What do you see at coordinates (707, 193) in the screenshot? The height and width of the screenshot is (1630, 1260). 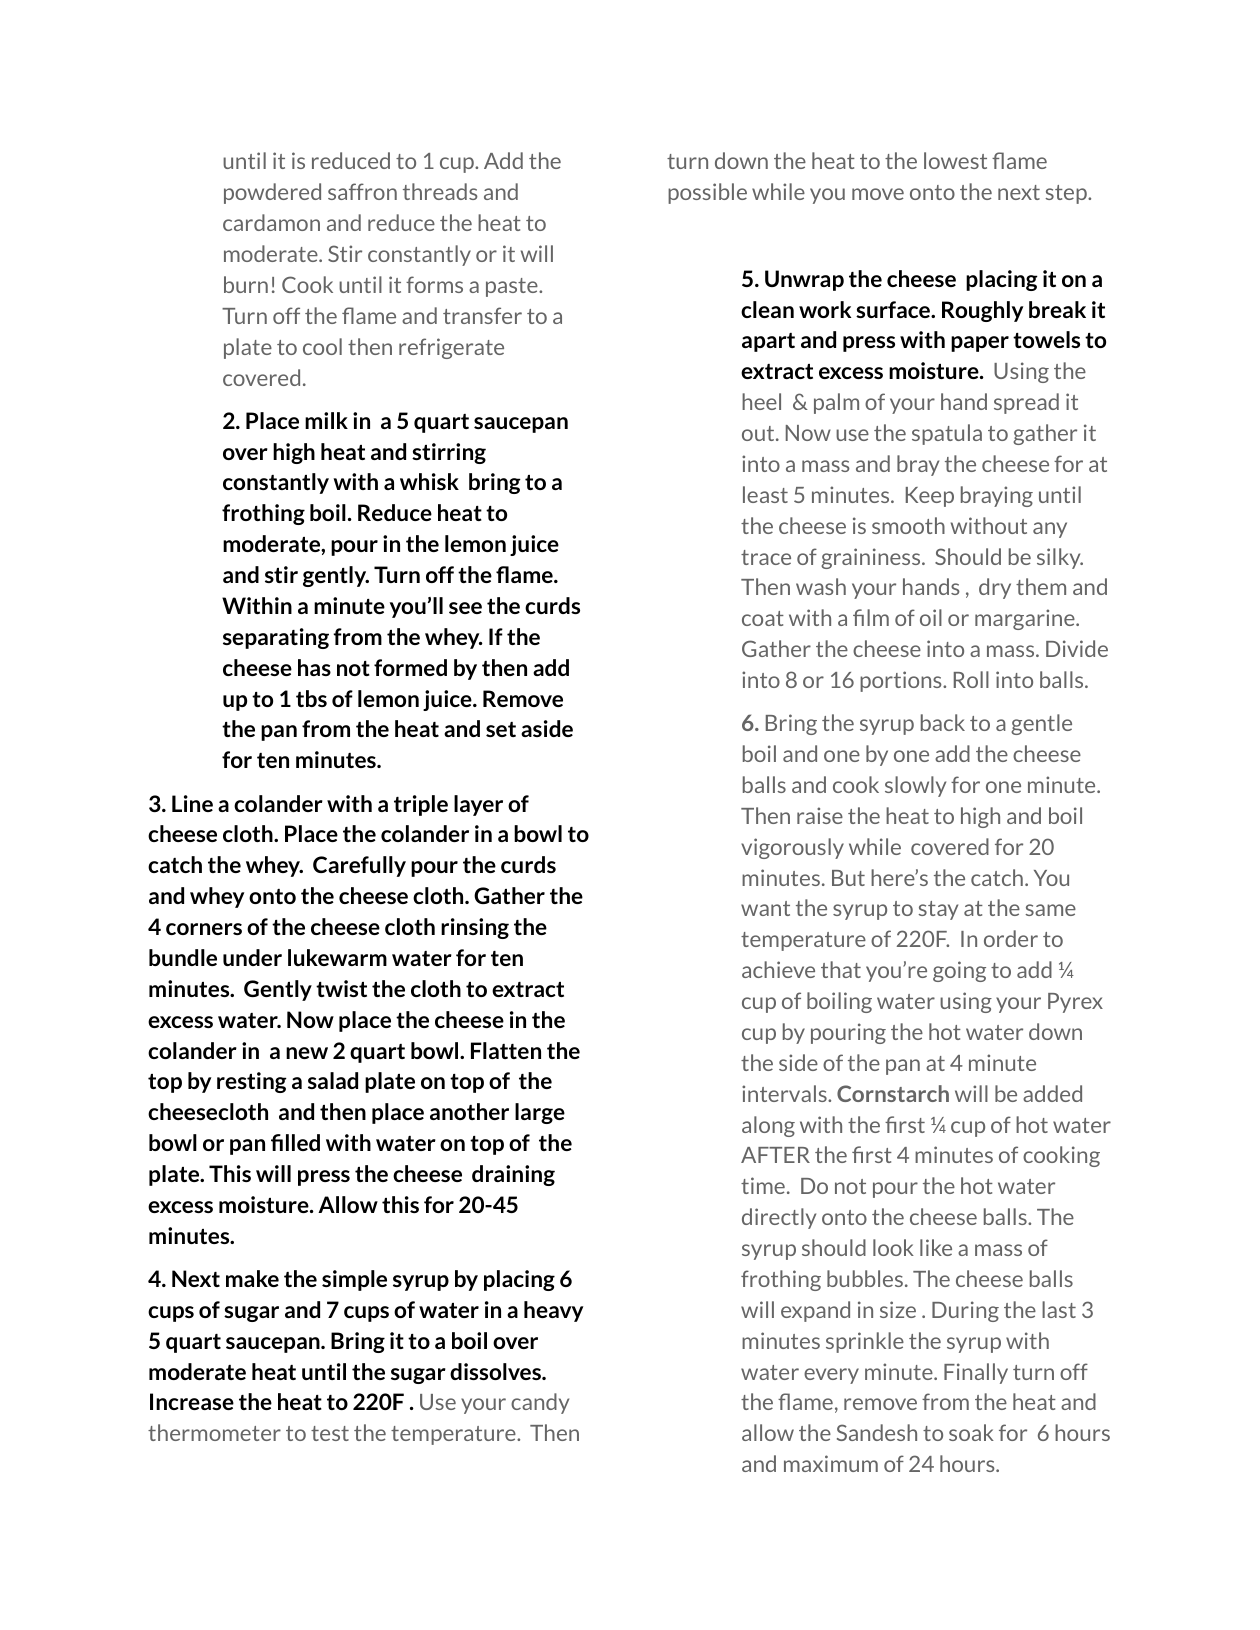 I see `possible` at bounding box center [707, 193].
